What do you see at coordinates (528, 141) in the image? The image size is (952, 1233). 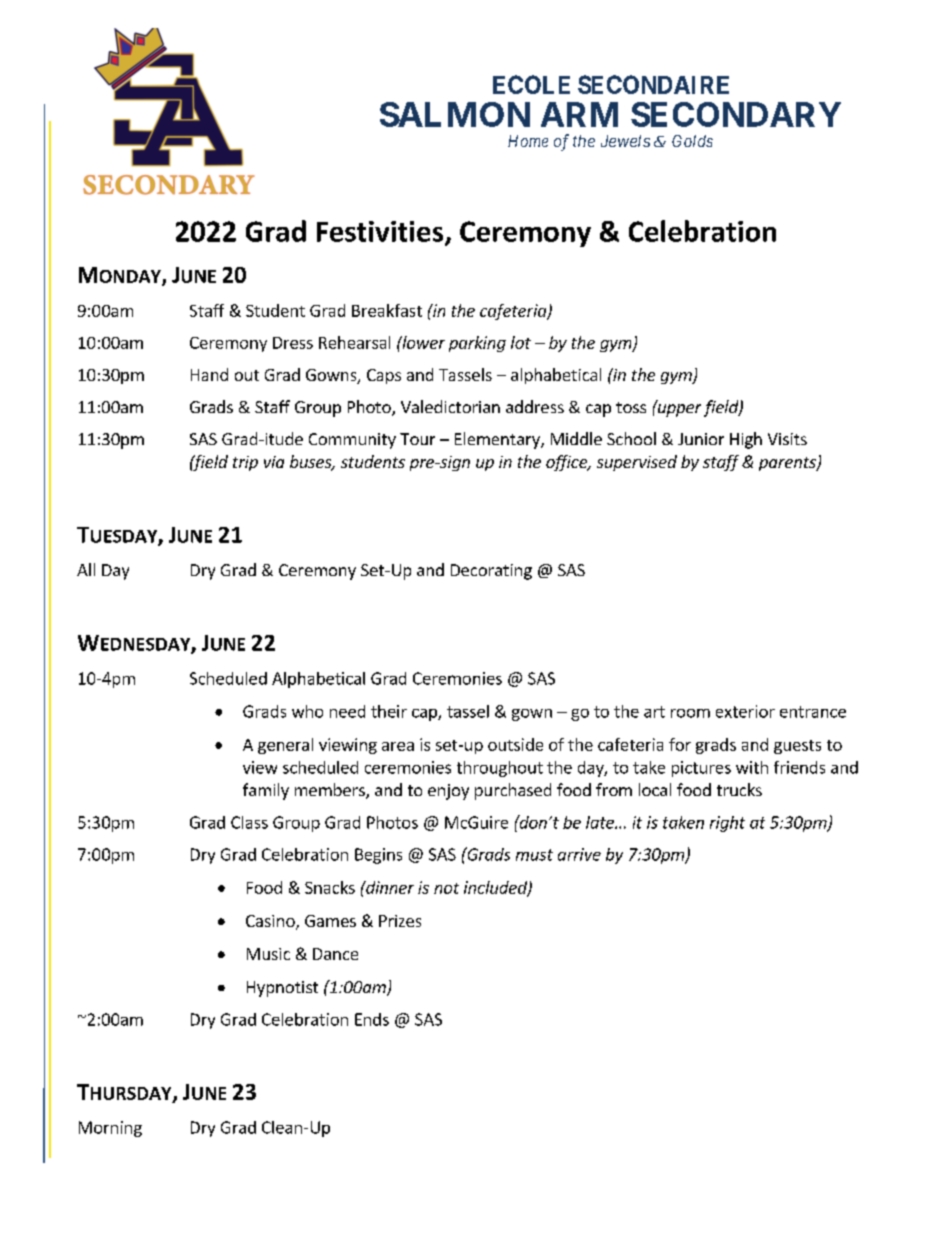 I see `Home` at bounding box center [528, 141].
